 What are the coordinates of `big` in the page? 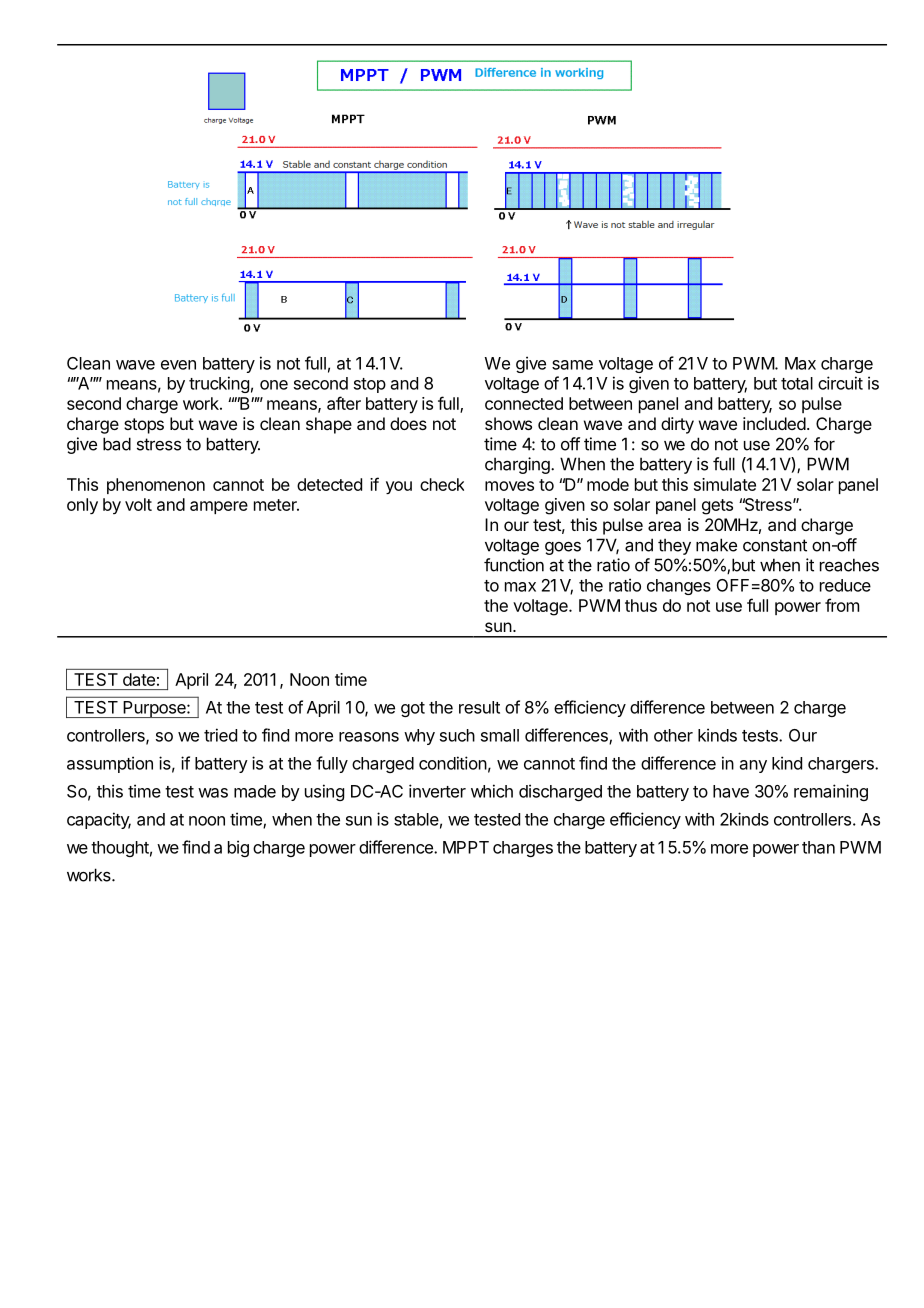 It's located at (238, 848).
